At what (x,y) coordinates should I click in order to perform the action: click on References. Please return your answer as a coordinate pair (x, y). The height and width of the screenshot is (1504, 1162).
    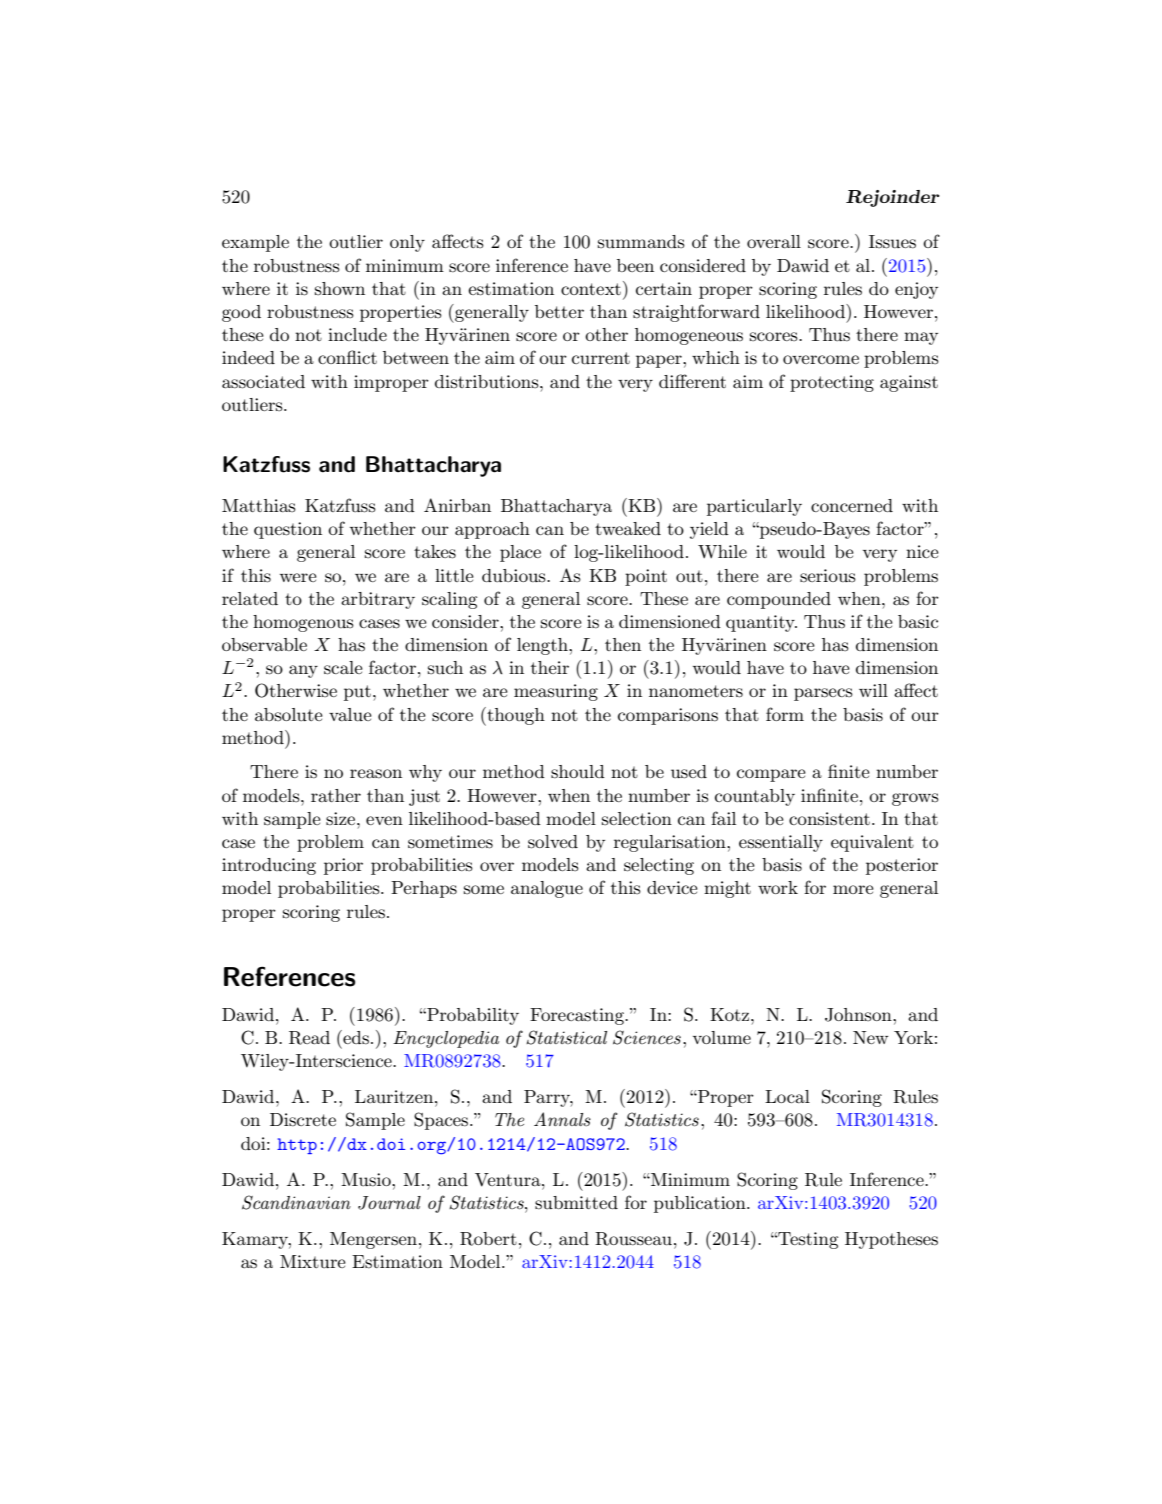
    Looking at the image, I should click on (290, 976).
